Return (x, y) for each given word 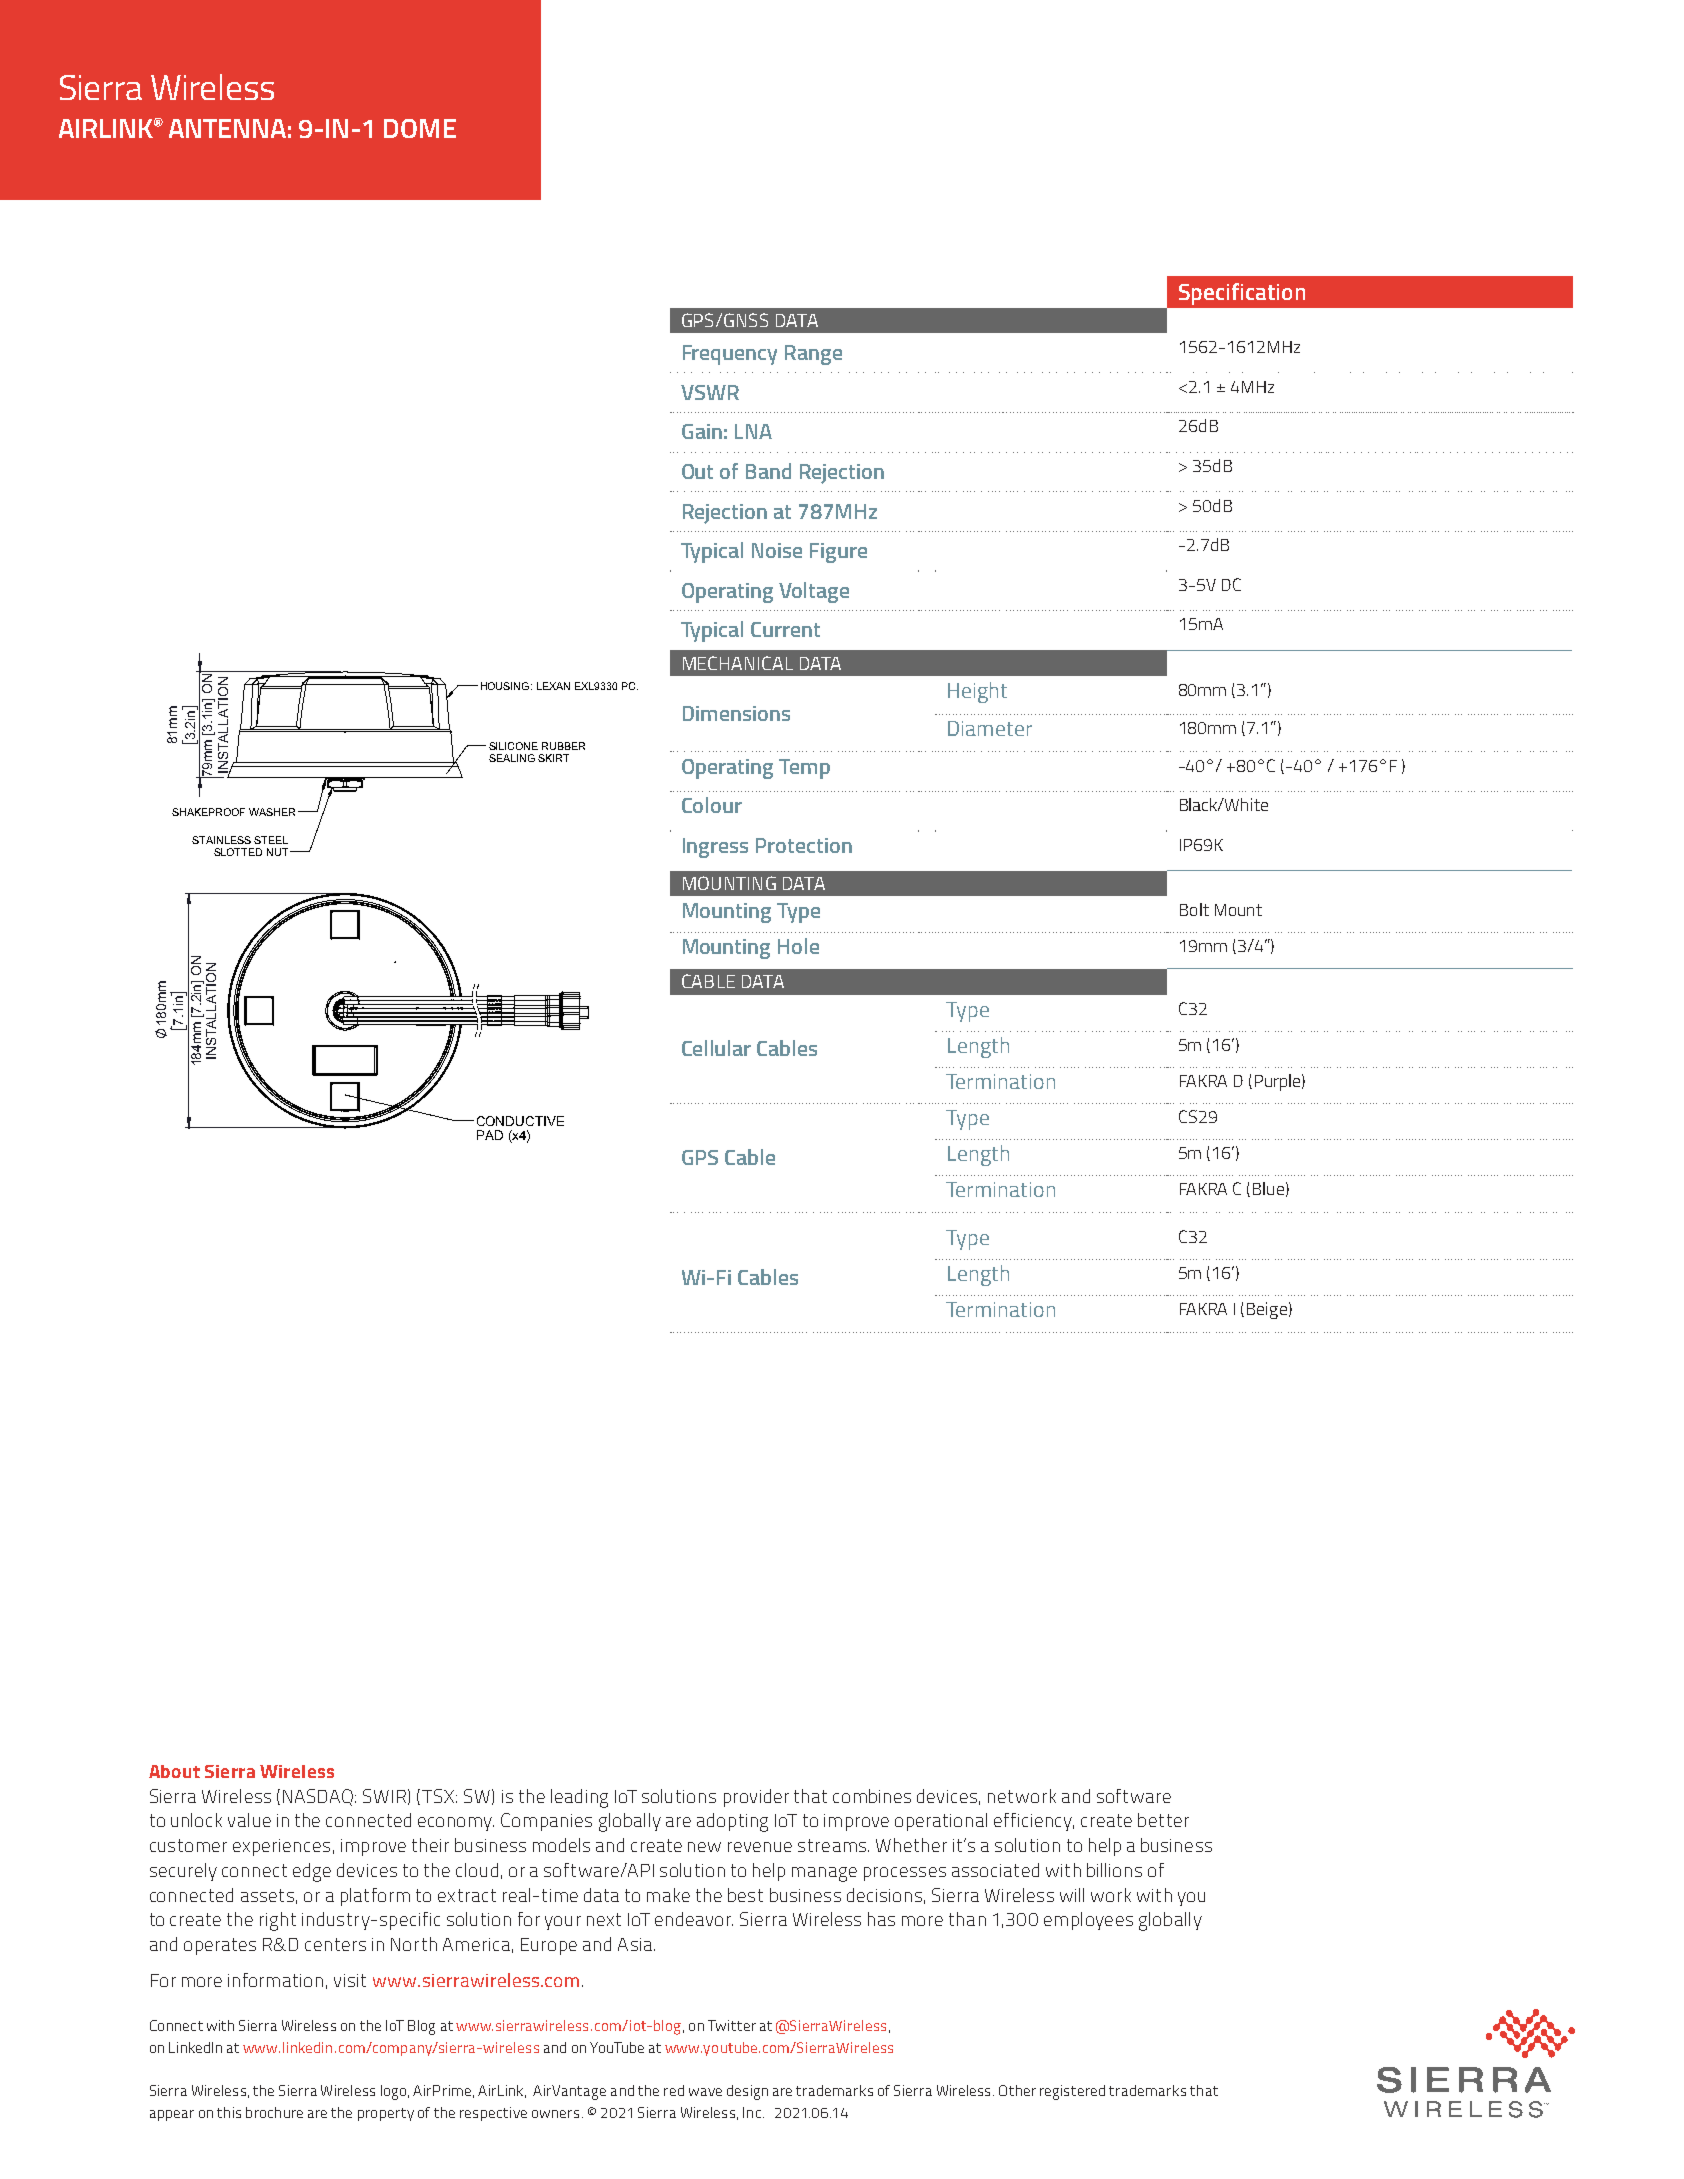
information (275, 1980)
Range (813, 355)
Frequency (730, 355)
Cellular (716, 1048)
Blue (1268, 1188)
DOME (420, 128)
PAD (490, 1135)
